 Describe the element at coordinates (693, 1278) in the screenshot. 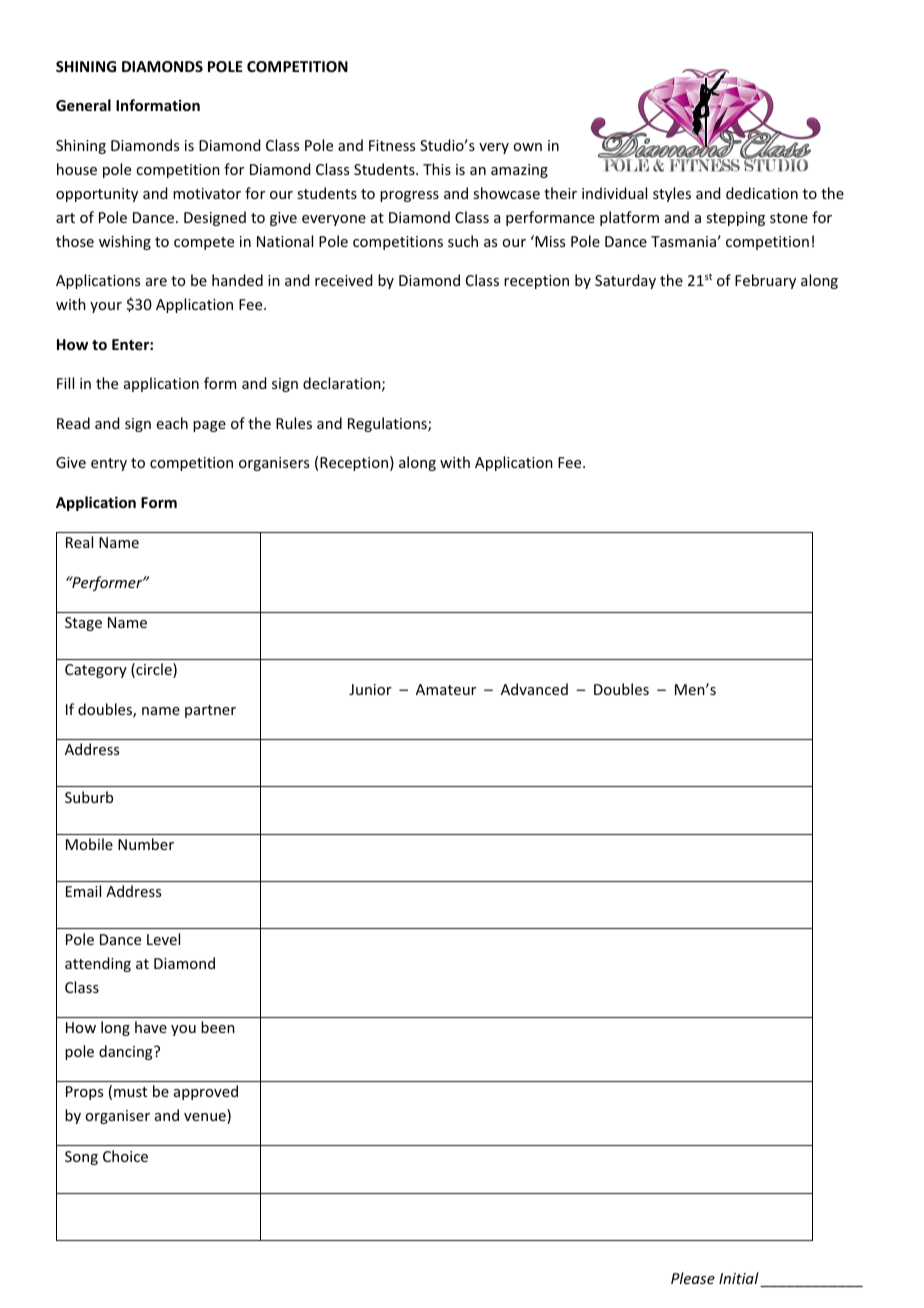

I see `Please` at that location.
